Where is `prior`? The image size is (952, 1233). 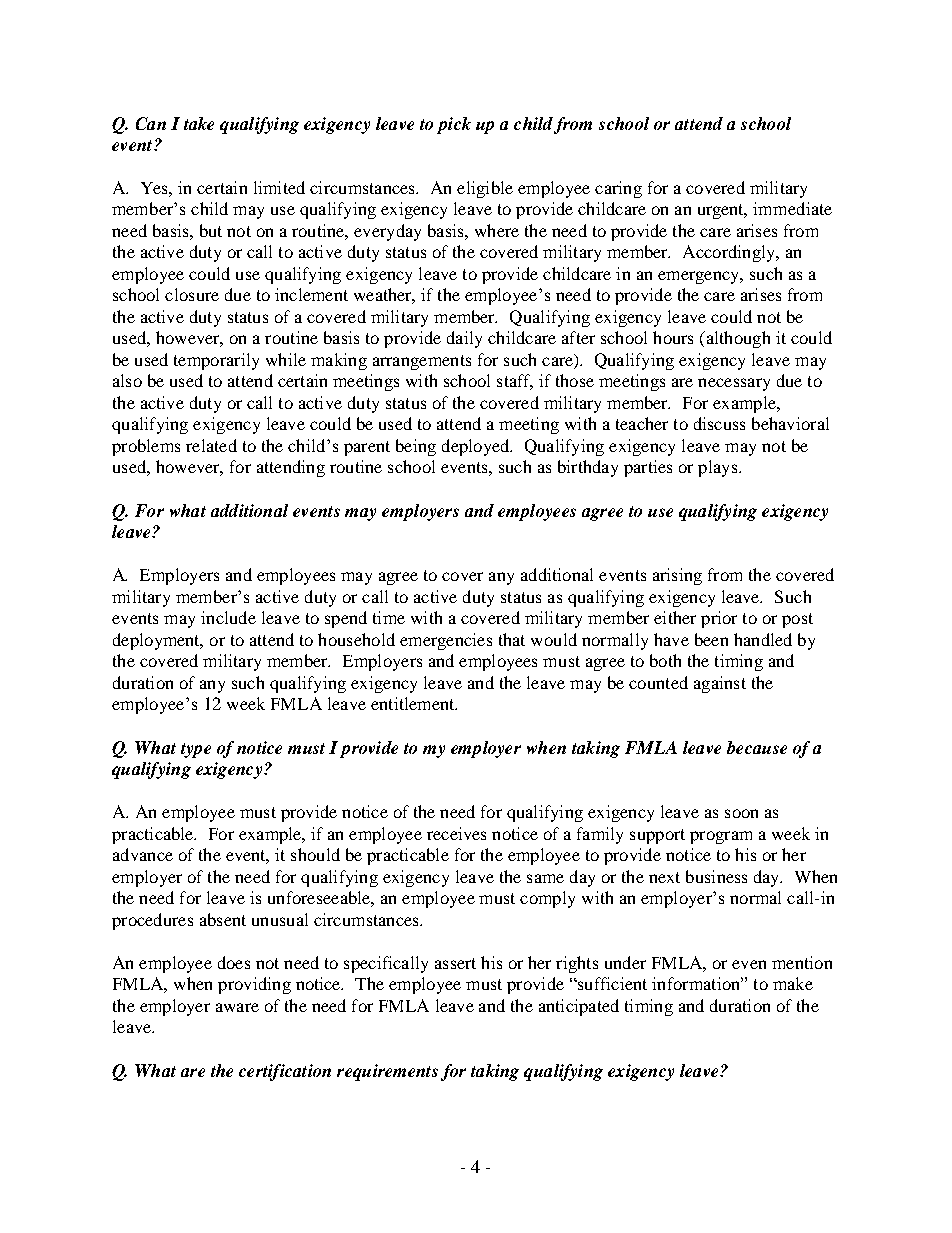
prior is located at coordinates (719, 619).
